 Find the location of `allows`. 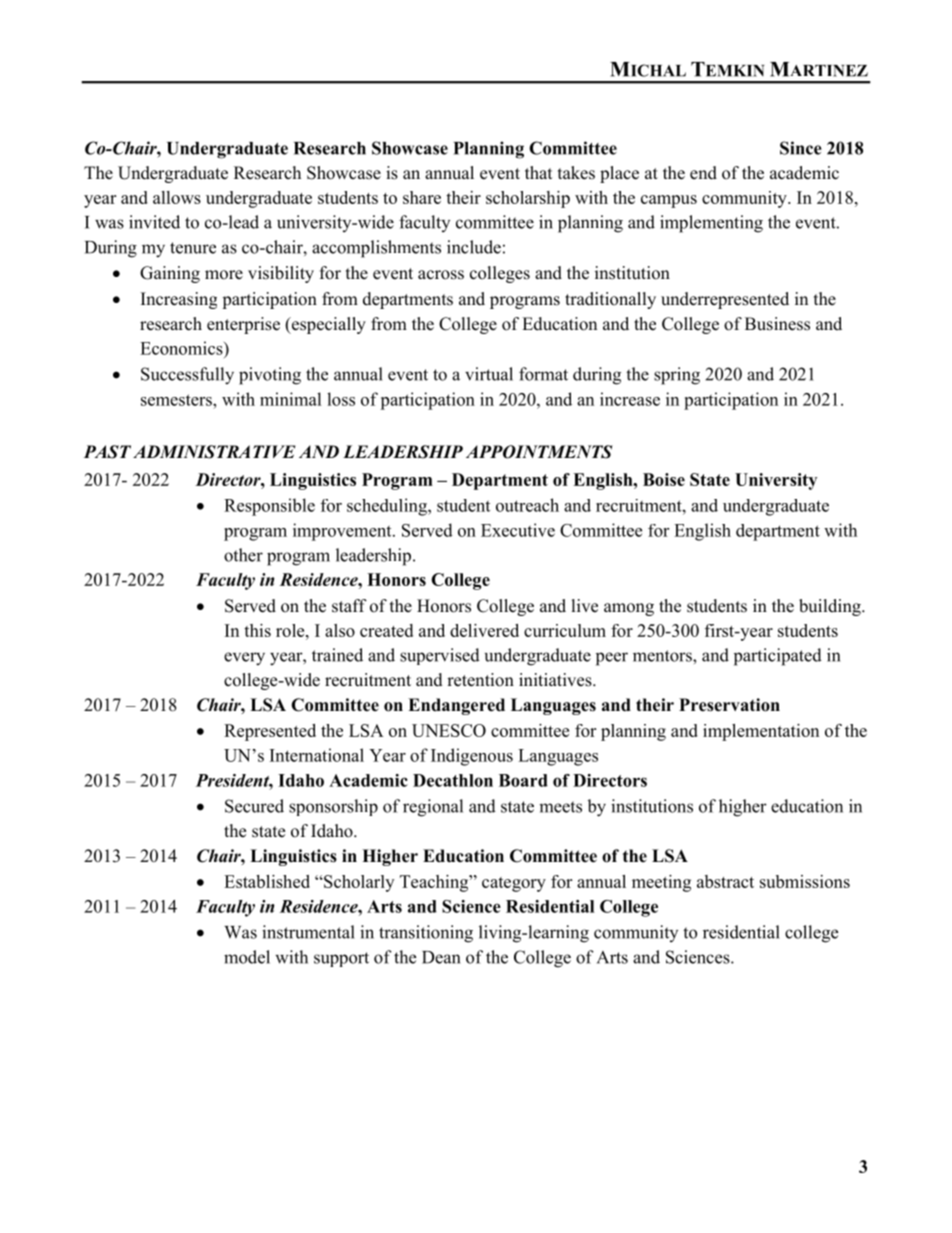

allows is located at coordinates (177, 197).
